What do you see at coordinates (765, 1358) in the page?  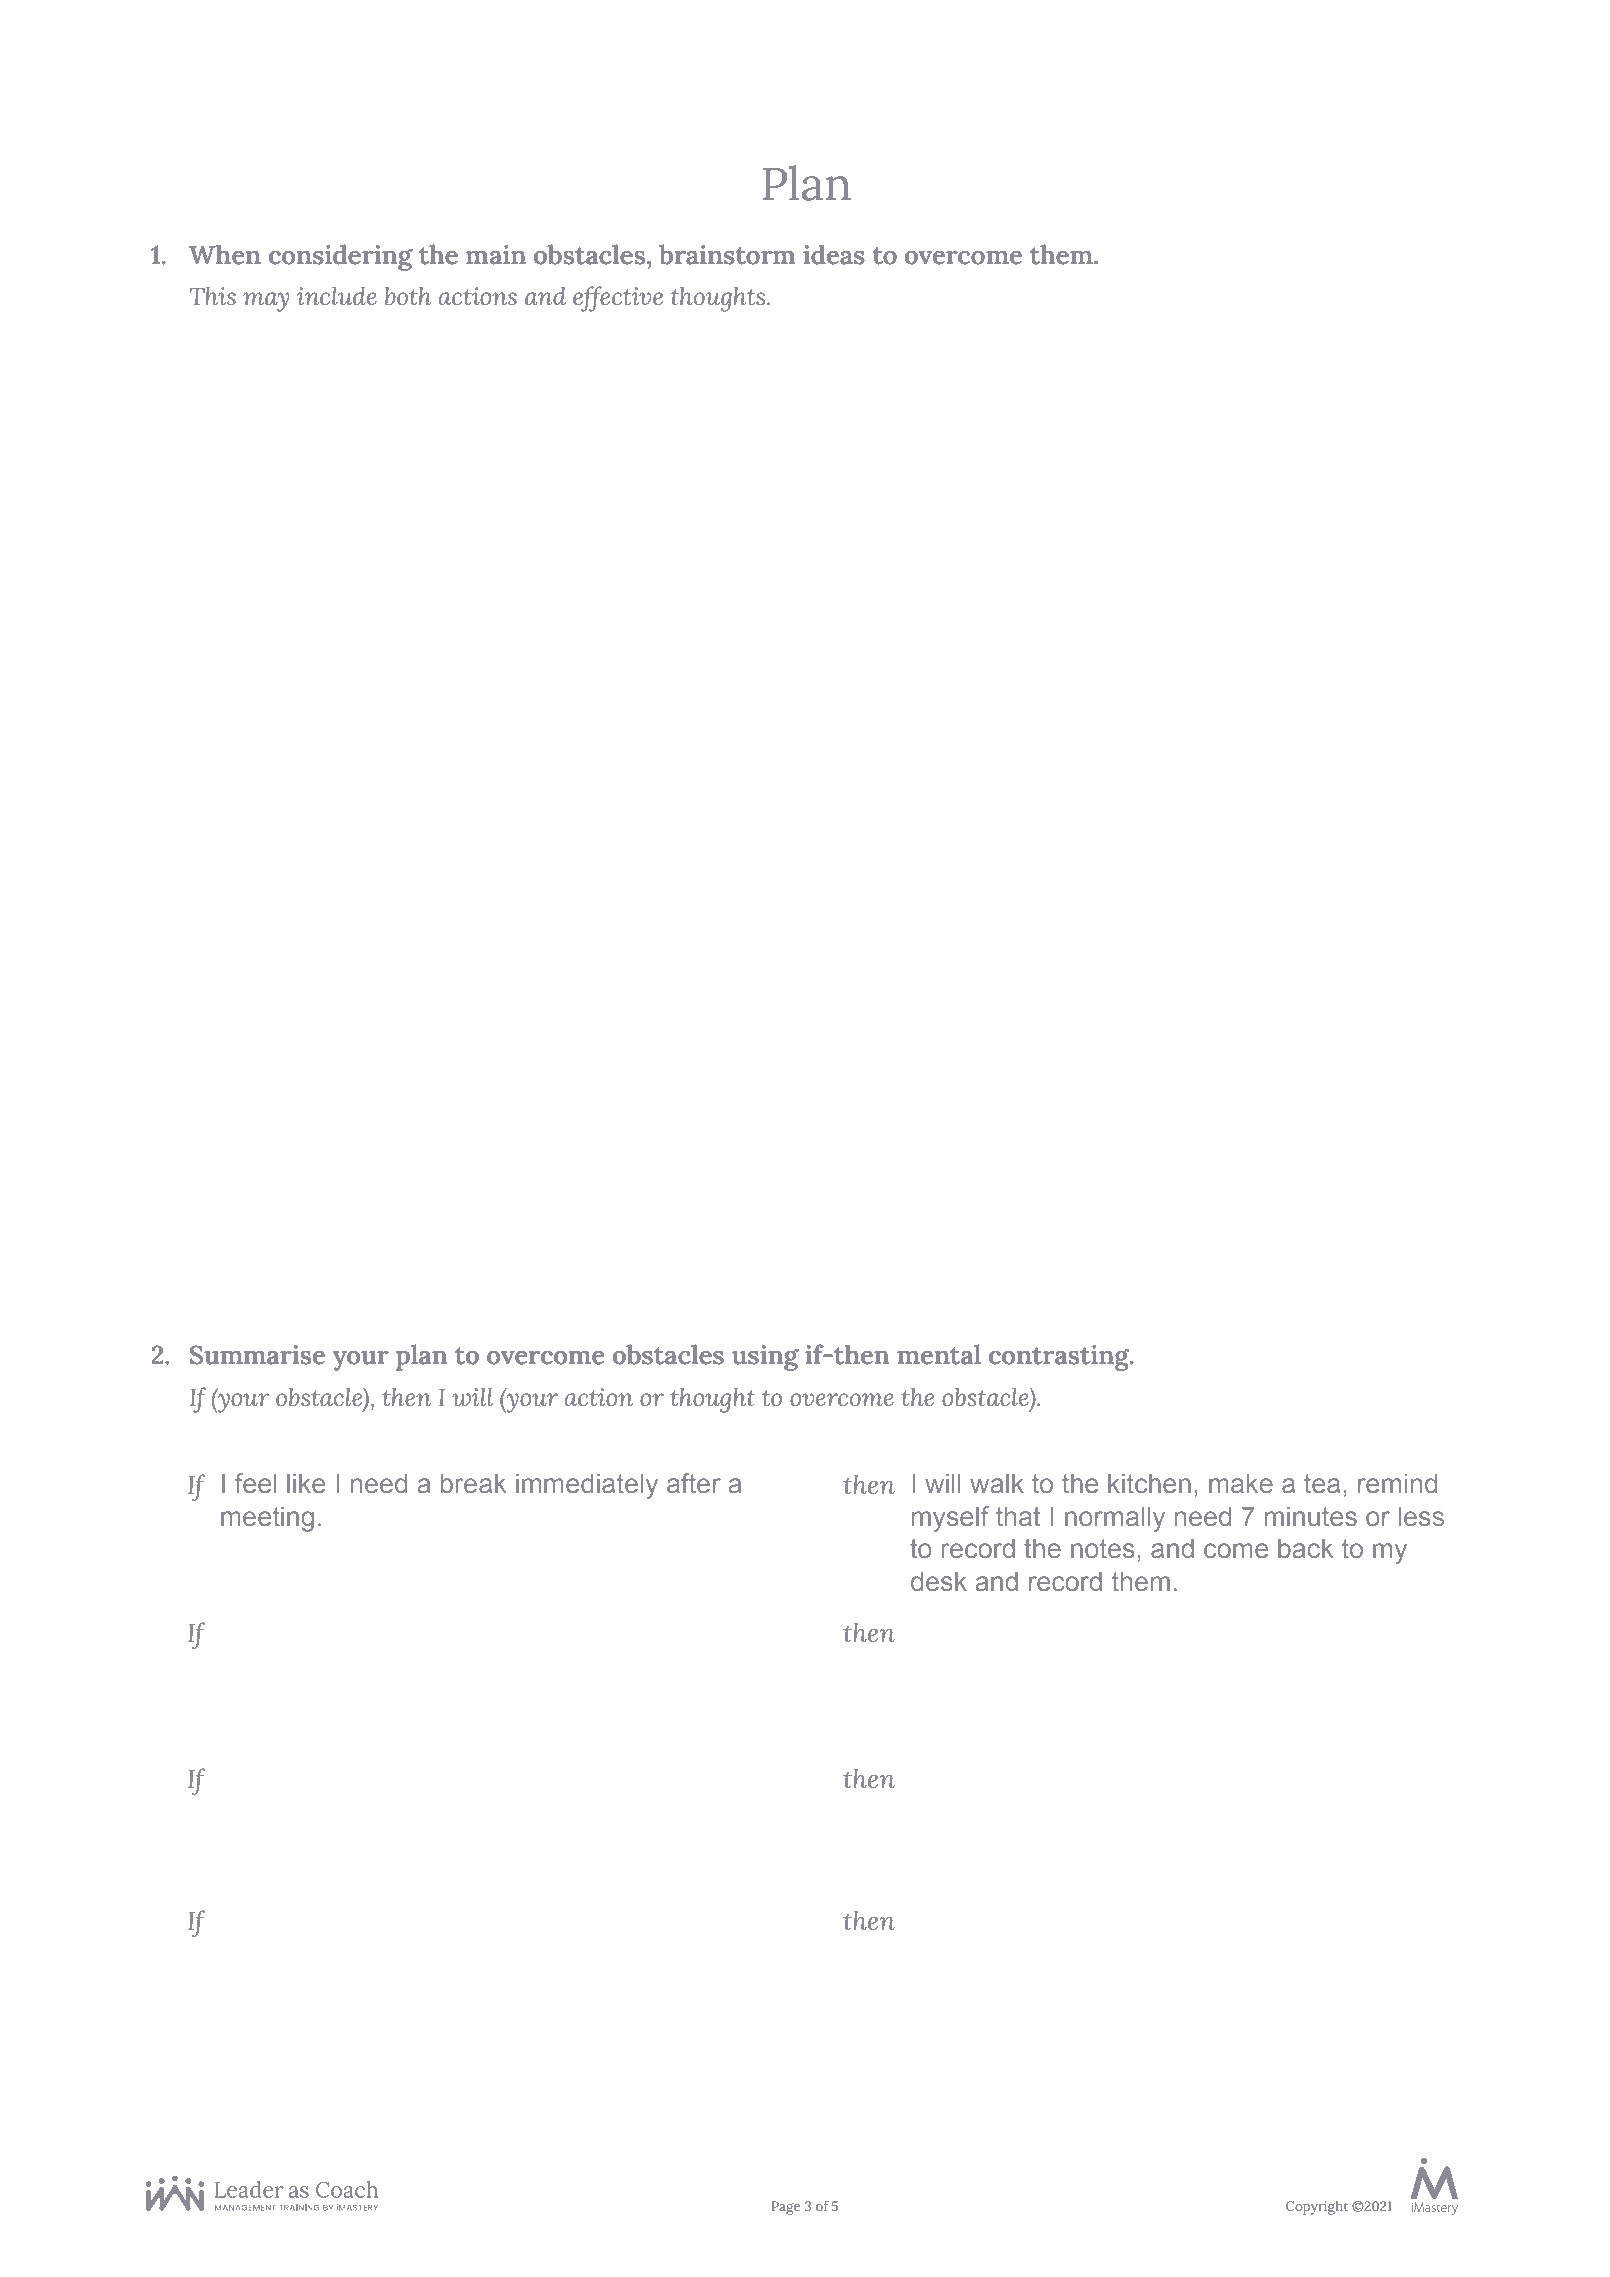 I see `using` at bounding box center [765, 1358].
